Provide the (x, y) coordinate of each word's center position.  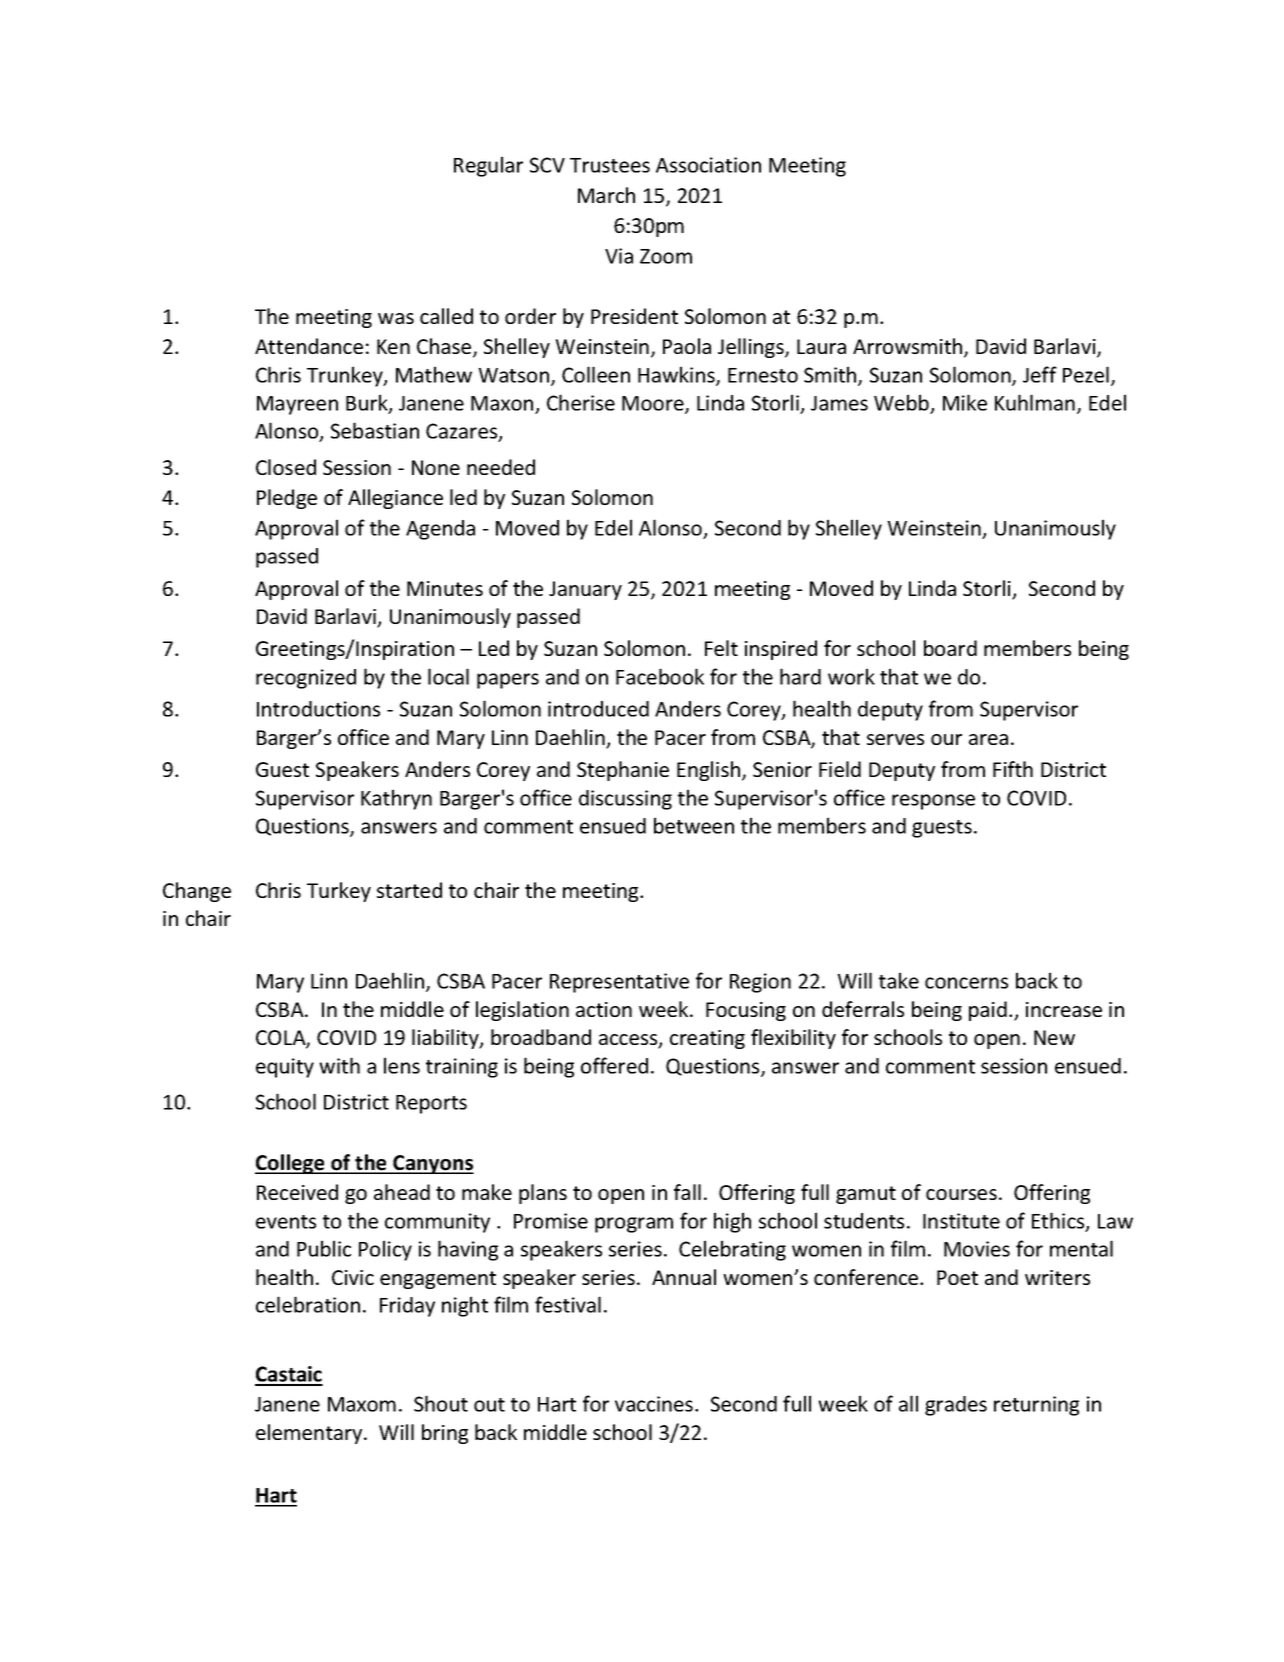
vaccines (655, 1404)
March (606, 195)
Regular (488, 166)
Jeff (1040, 374)
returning (1036, 1406)
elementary (310, 1434)
